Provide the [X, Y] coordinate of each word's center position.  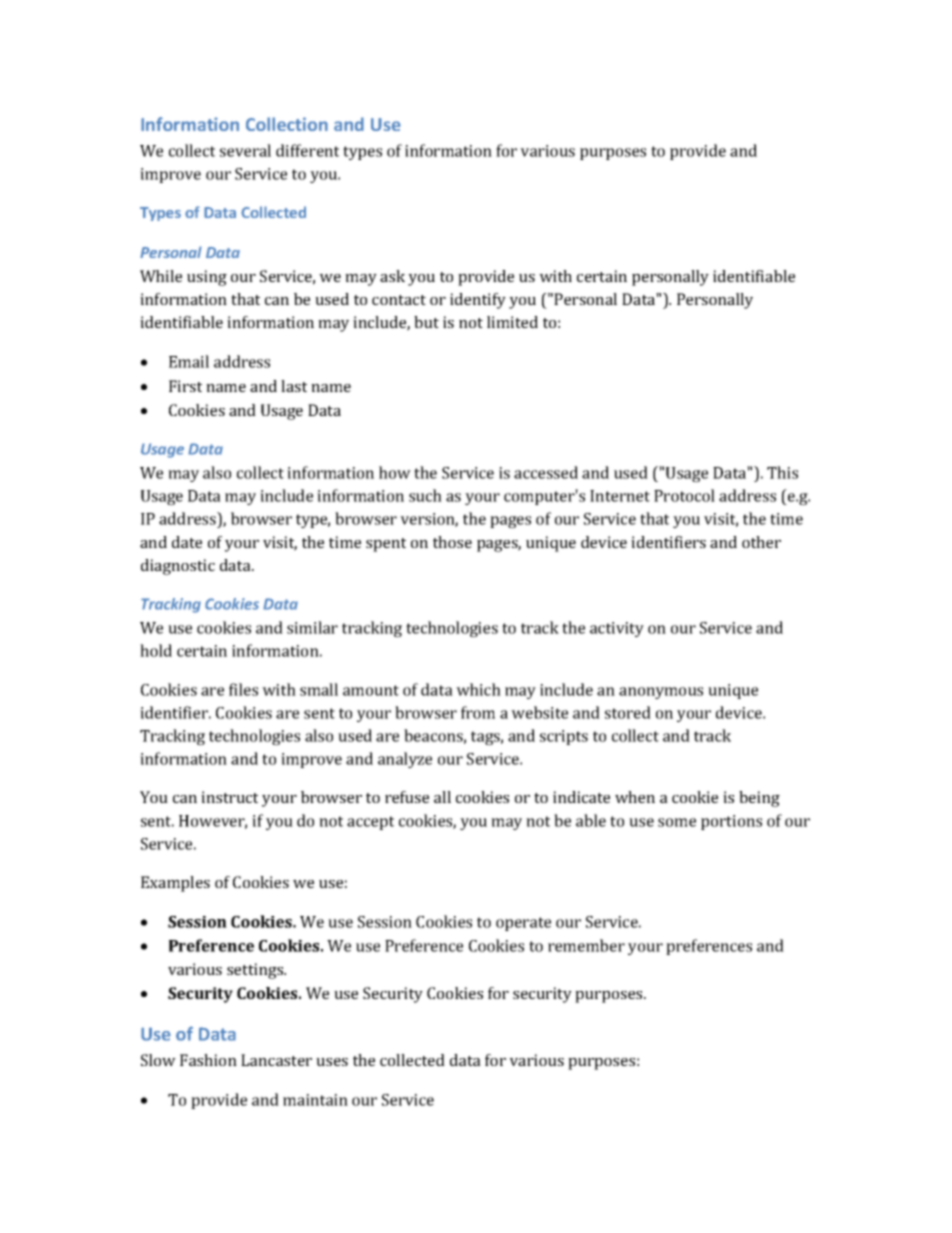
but [426, 322]
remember [586, 945]
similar [312, 627]
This [782, 472]
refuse [407, 797]
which [478, 689]
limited [512, 322]
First [185, 386]
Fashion [208, 1060]
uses [332, 1062]
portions [731, 822]
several [245, 150]
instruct [229, 797]
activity [617, 629]
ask [392, 276]
